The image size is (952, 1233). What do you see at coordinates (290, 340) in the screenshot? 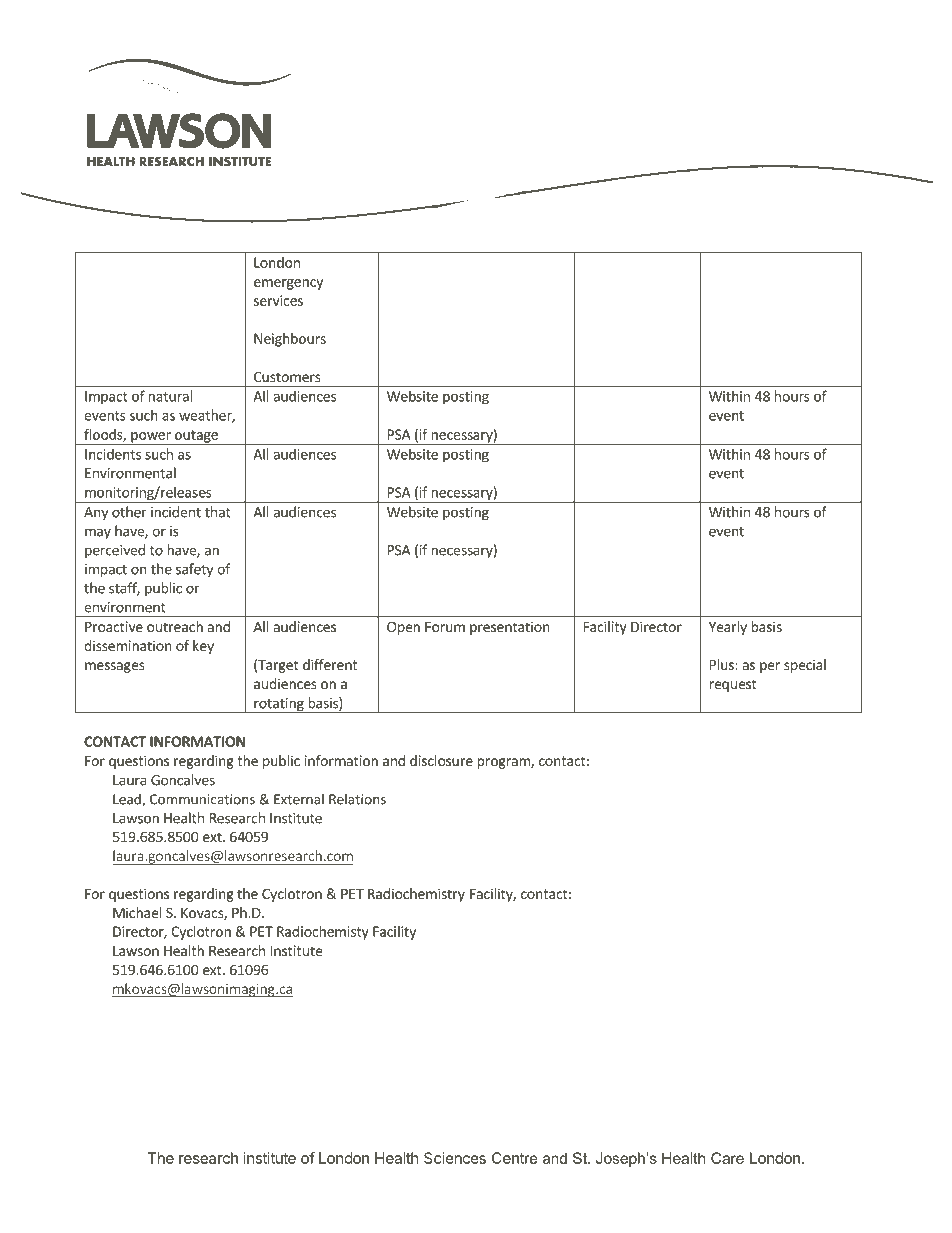
I see `Neighbours` at bounding box center [290, 340].
